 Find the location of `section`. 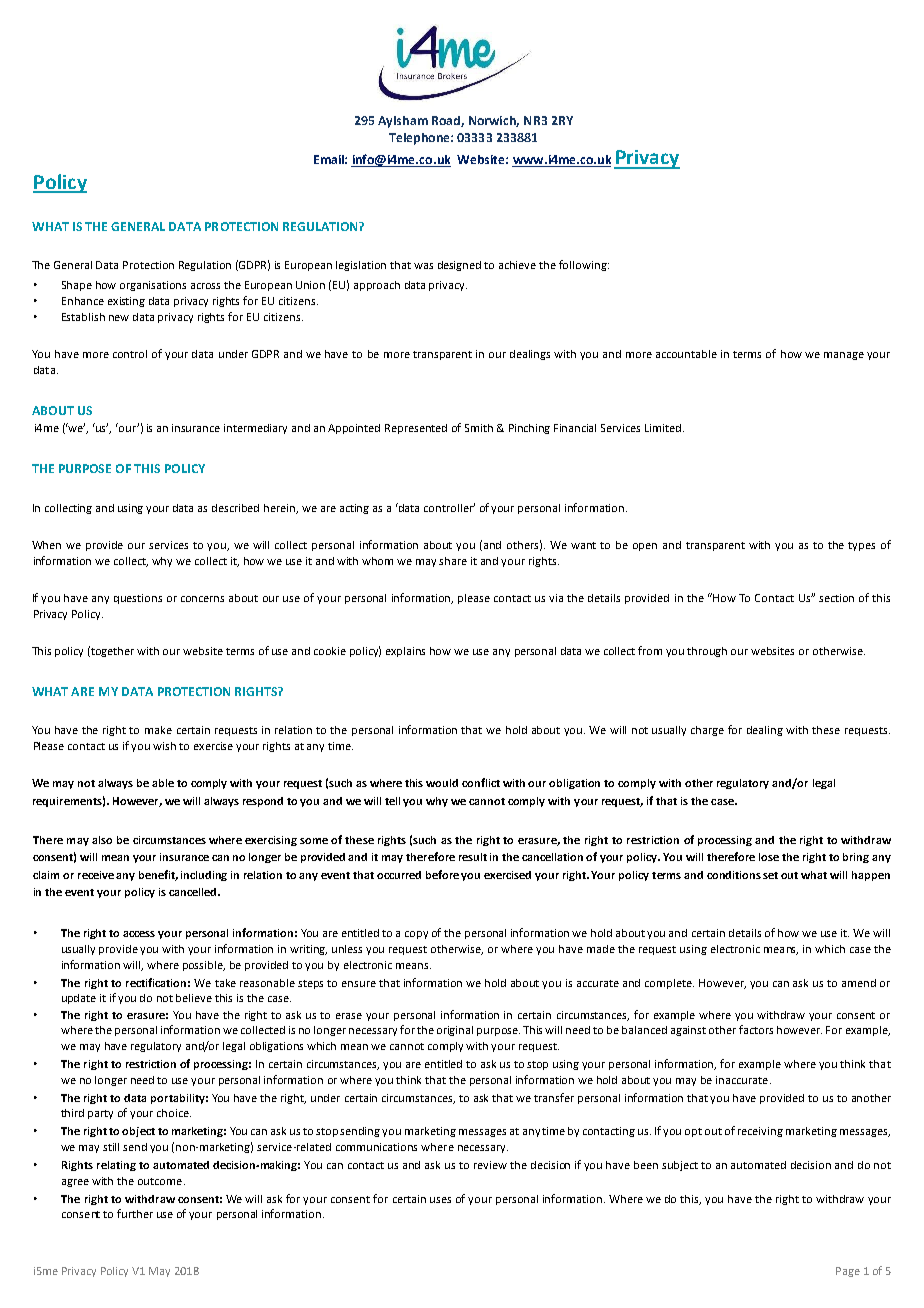

section is located at coordinates (836, 598).
